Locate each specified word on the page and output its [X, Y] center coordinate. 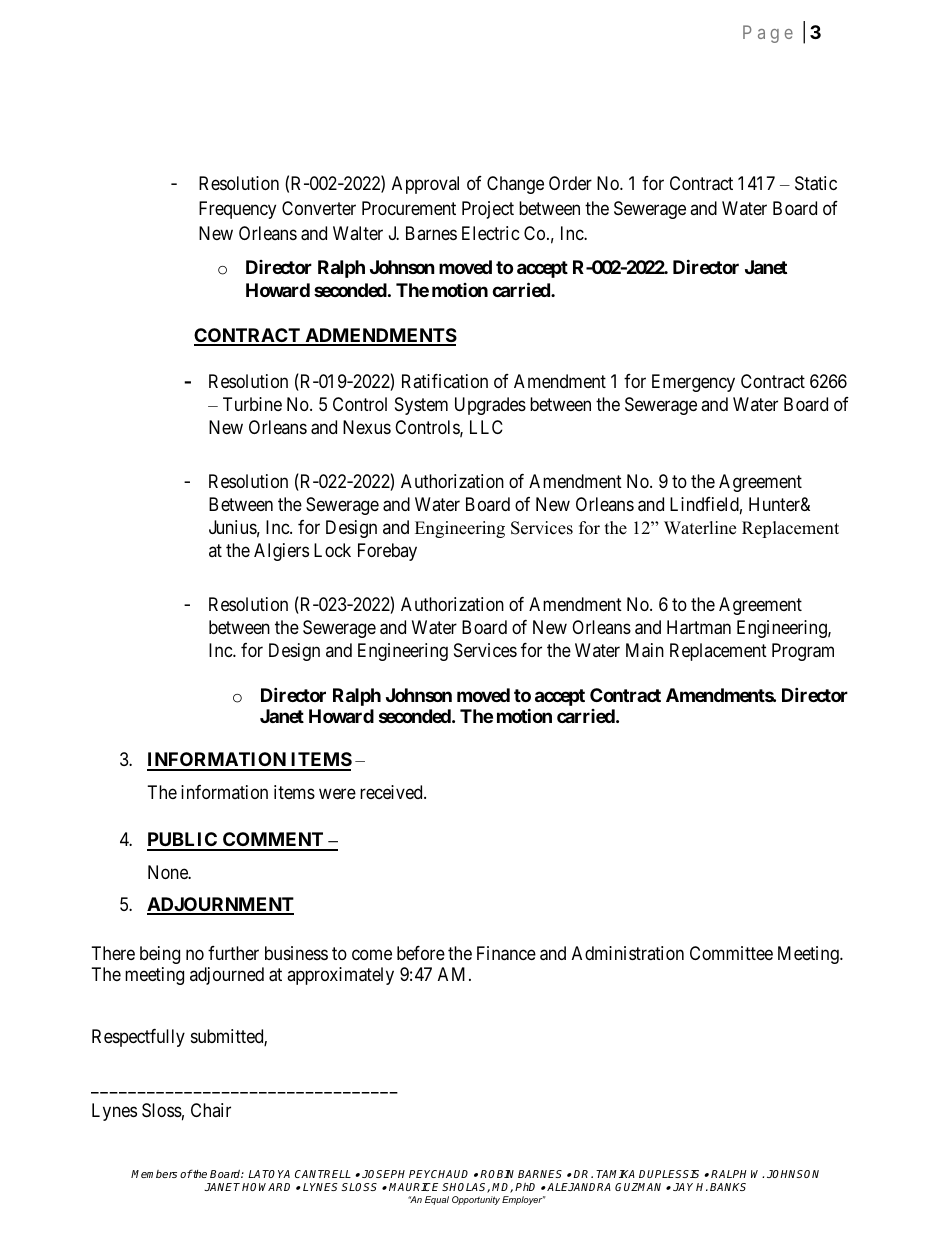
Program [803, 652]
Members [154, 1174]
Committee [731, 953]
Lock [332, 550]
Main [645, 650]
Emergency [693, 383]
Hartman [699, 627]
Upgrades [490, 406]
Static [816, 183]
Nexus [367, 427]
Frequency [237, 210]
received [392, 792]
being [160, 955]
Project [488, 210]
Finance [506, 953]
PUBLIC [183, 841]
